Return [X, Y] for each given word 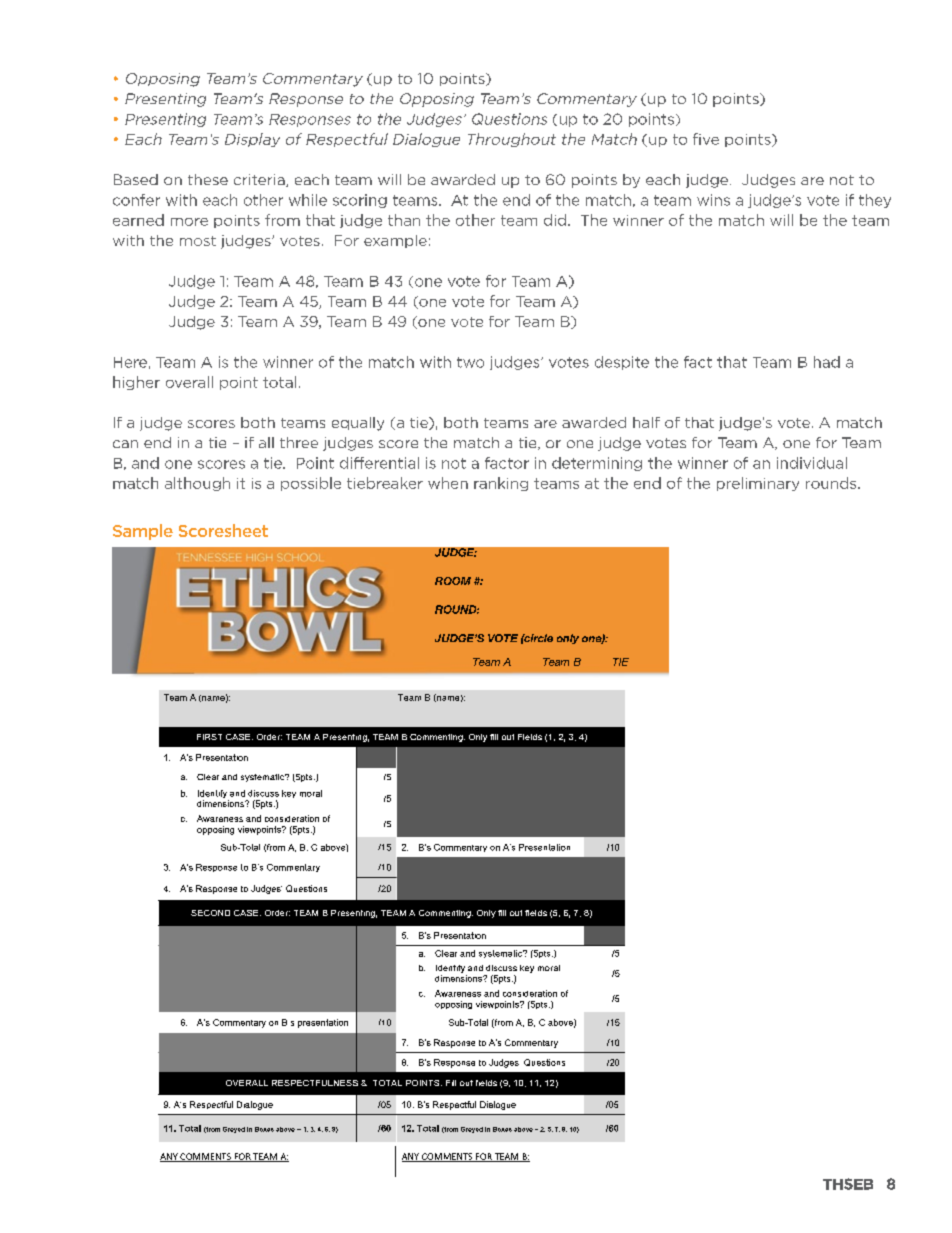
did [556, 220]
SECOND [210, 913]
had [827, 362]
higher [136, 383]
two [470, 362]
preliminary [758, 484]
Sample [143, 532]
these [208, 179]
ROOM [453, 581]
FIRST [209, 737]
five [706, 139]
